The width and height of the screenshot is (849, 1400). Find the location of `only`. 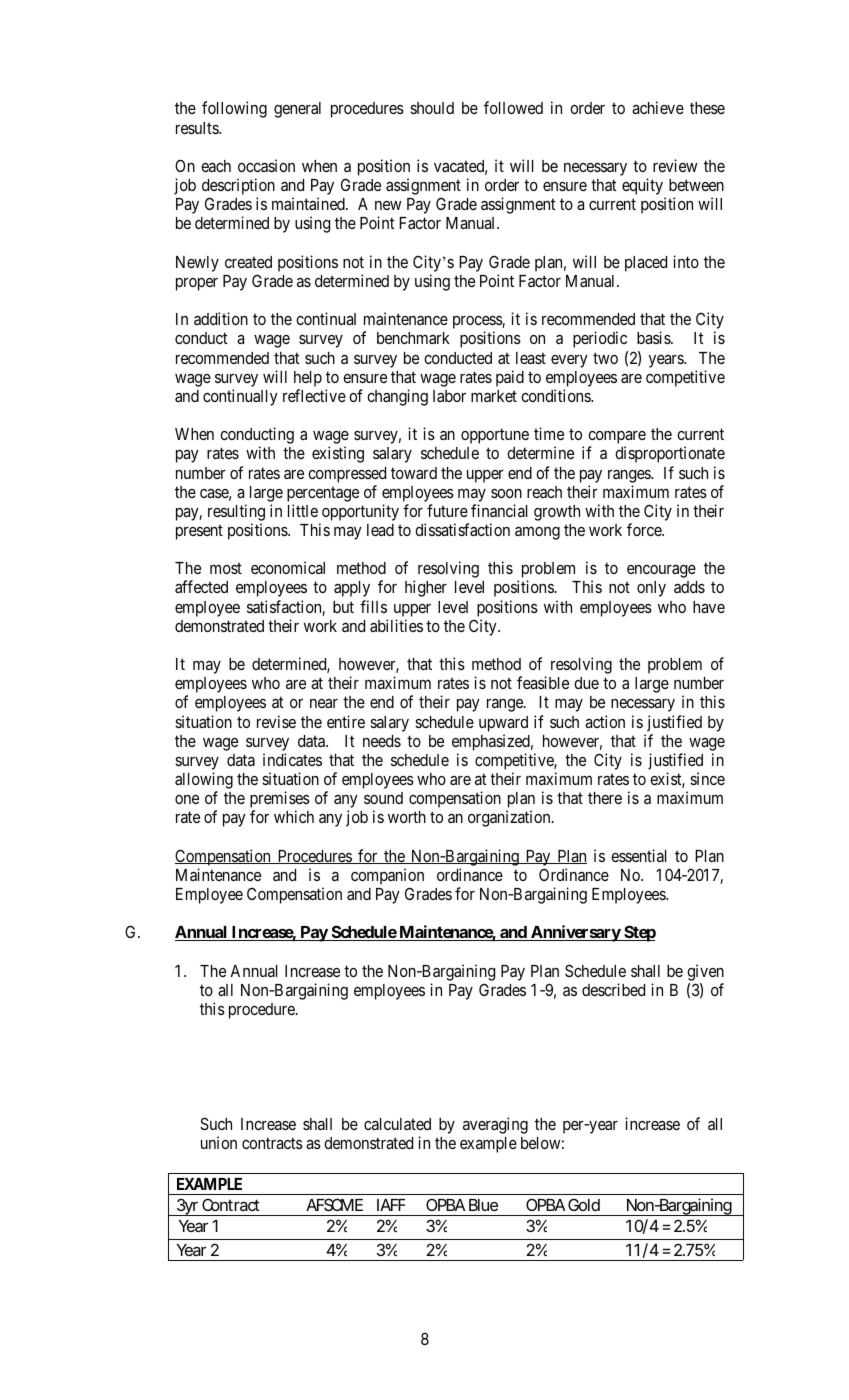

only is located at coordinates (651, 589).
